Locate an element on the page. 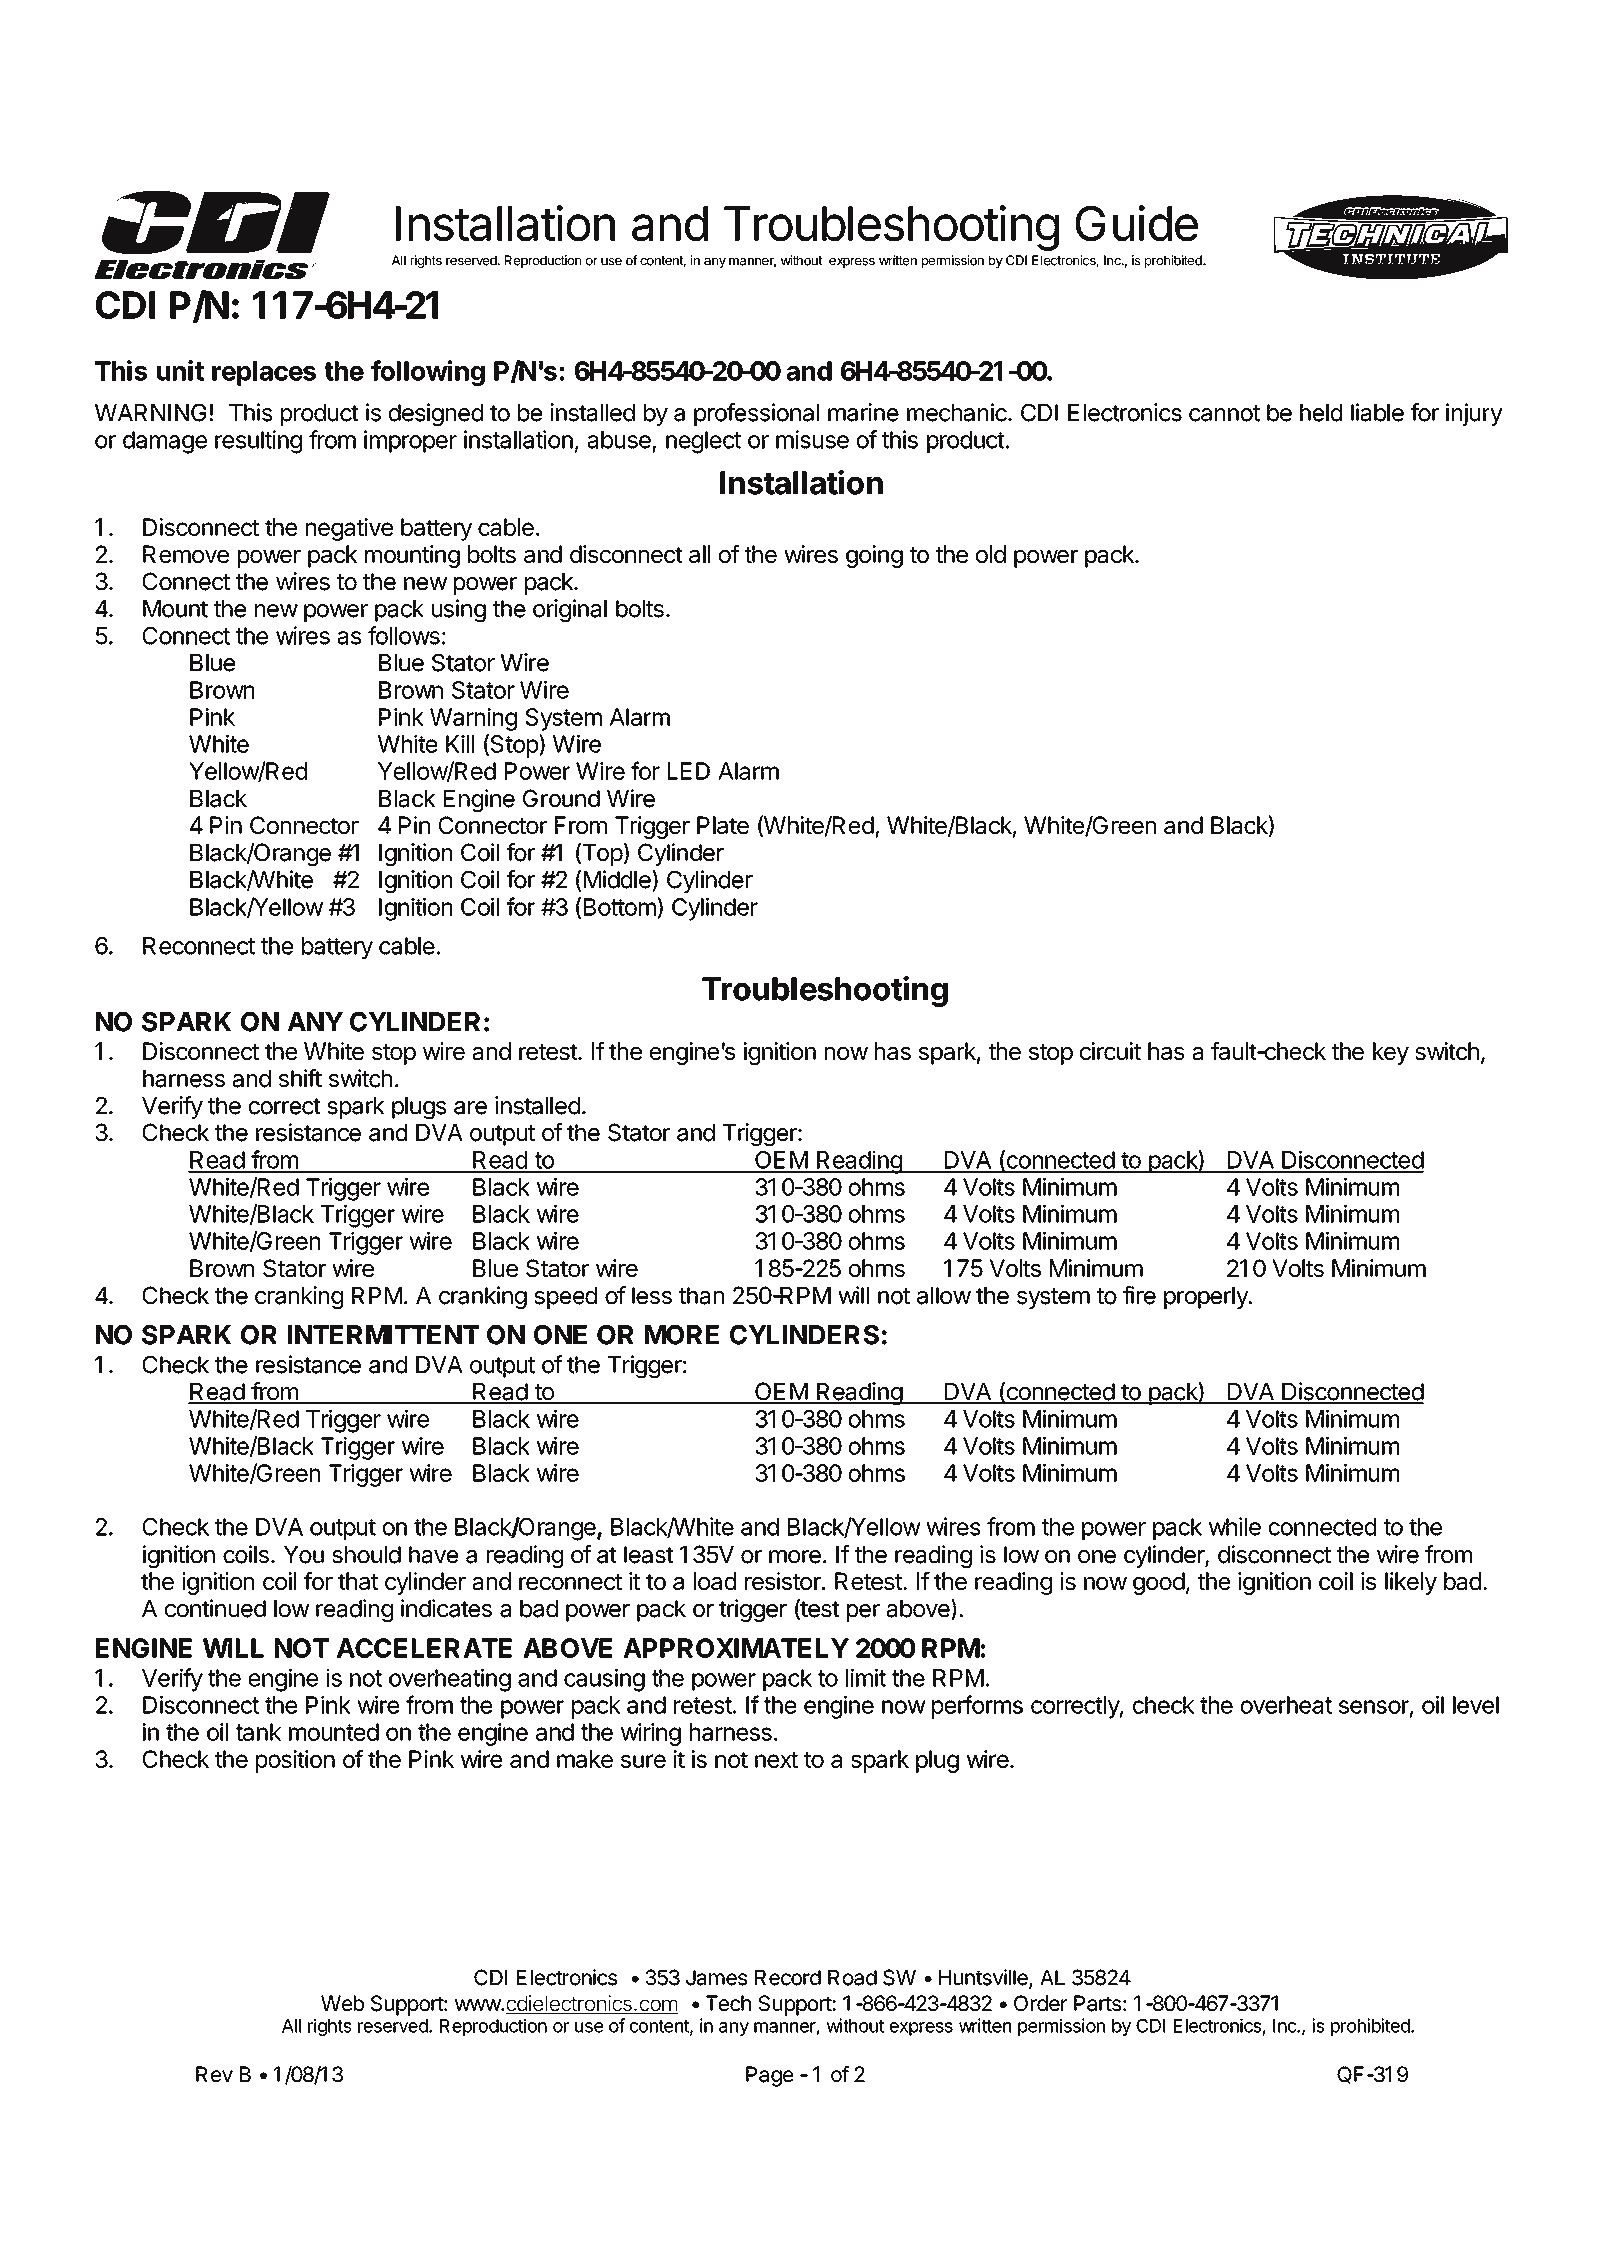 This image has width=1601, height=2266. Web is located at coordinates (342, 2003).
